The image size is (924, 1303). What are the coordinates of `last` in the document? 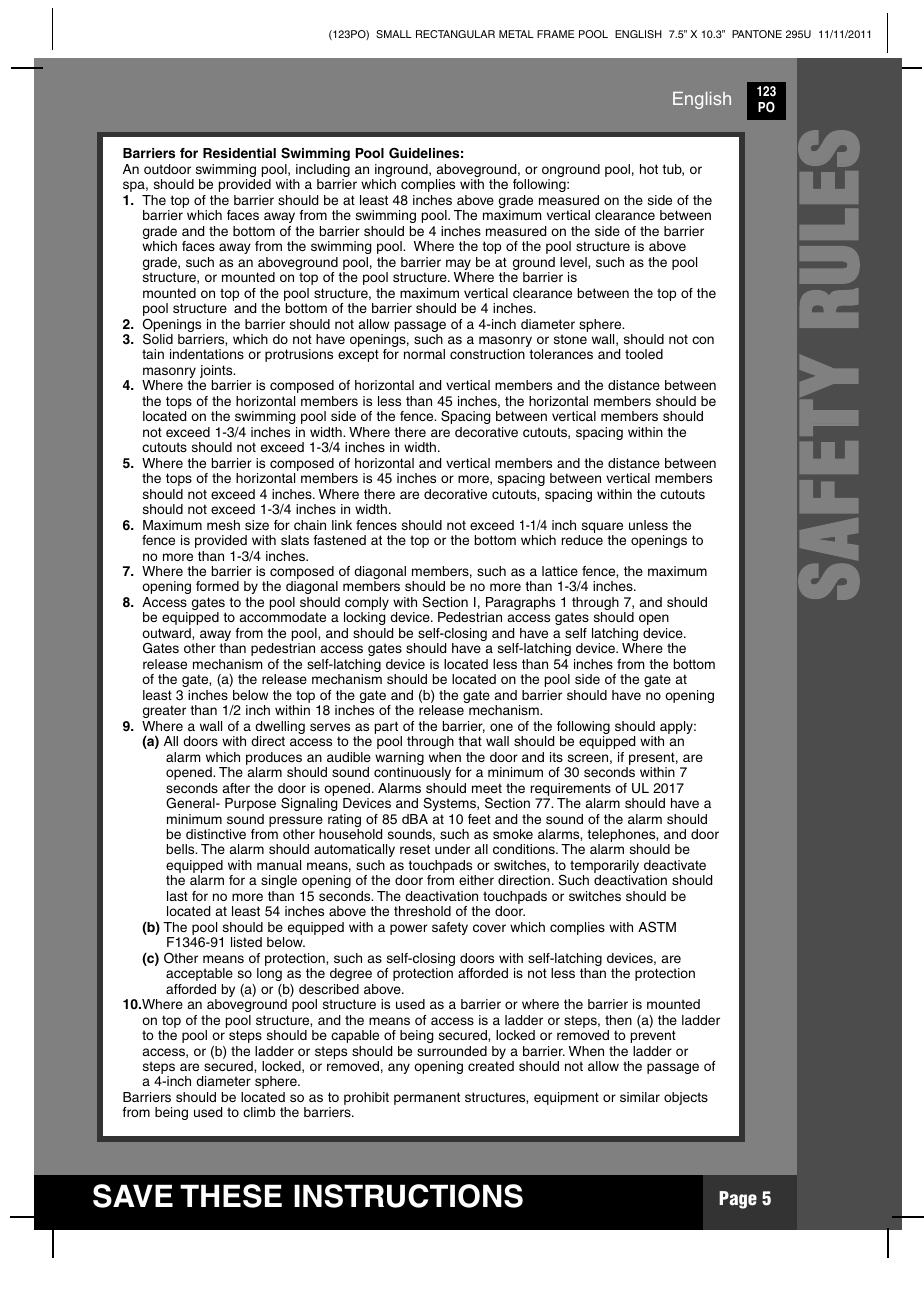 It's located at (177, 896).
